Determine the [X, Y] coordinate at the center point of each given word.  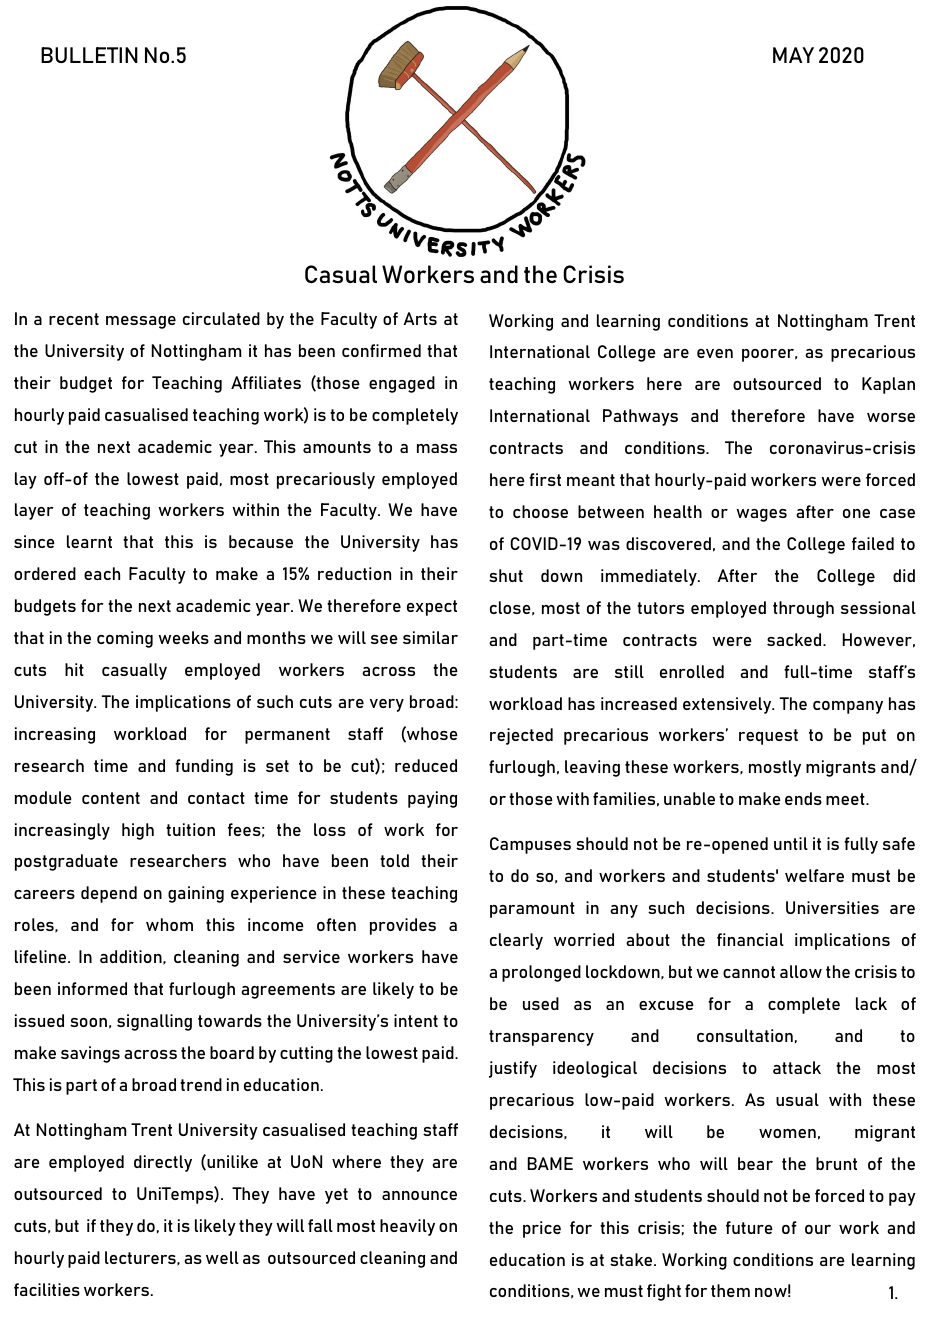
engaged [402, 384]
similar [430, 637]
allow [801, 971]
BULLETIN [89, 55]
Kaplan [888, 385]
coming [125, 639]
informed [92, 988]
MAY [793, 55]
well [222, 1257]
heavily [407, 1227]
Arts [420, 318]
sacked [795, 639]
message [141, 322]
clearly [516, 941]
